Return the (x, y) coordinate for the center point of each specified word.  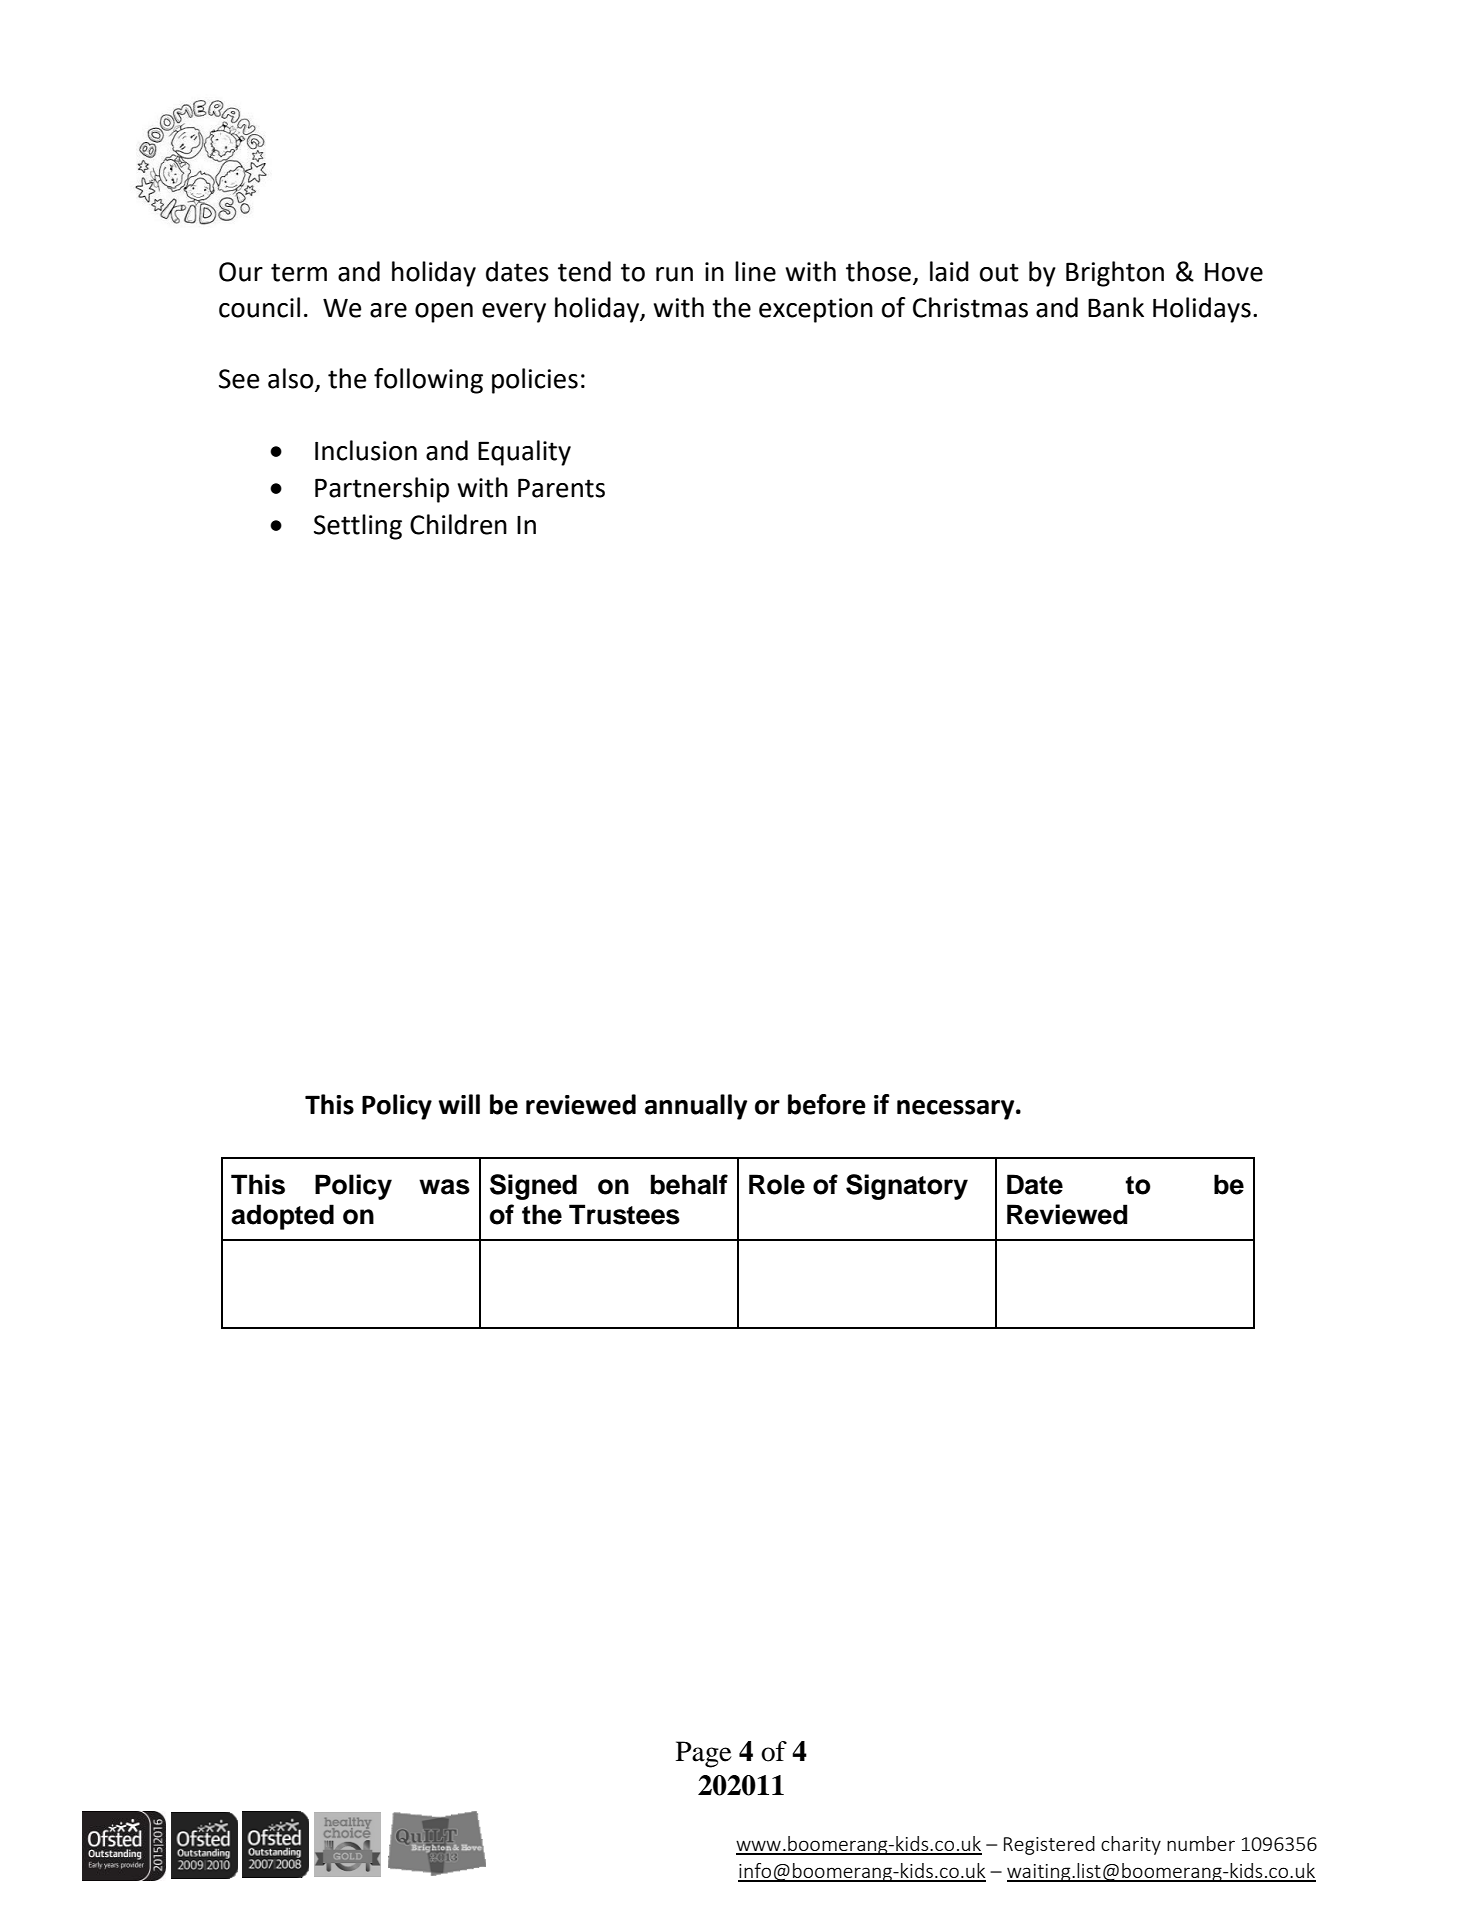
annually (696, 1107)
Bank (1116, 307)
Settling (358, 527)
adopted (282, 1217)
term (299, 272)
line (755, 271)
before (827, 1104)
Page (704, 1754)
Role (777, 1184)
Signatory (907, 1187)
